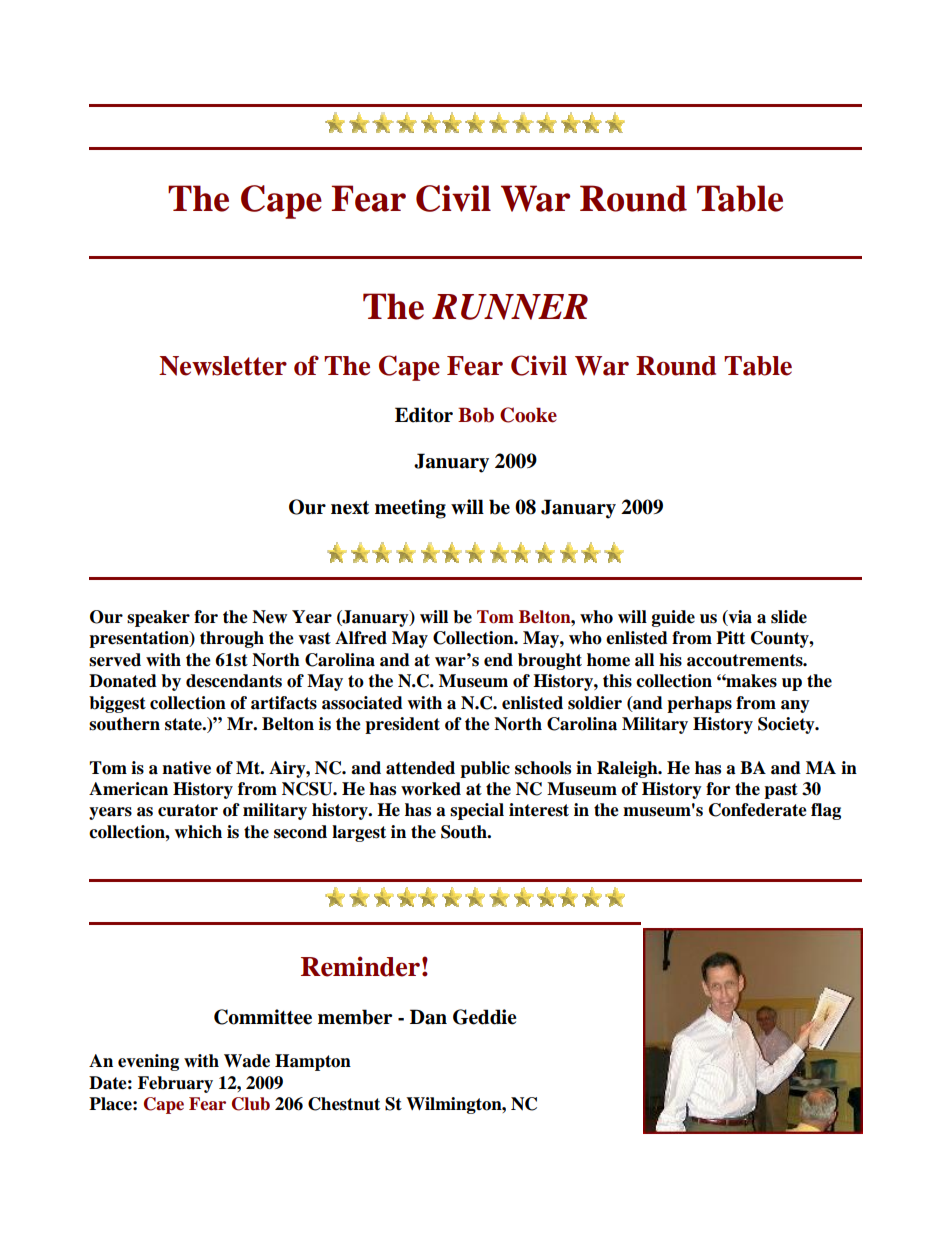  Describe the element at coordinates (234, 681) in the document. I see `descendants` at that location.
